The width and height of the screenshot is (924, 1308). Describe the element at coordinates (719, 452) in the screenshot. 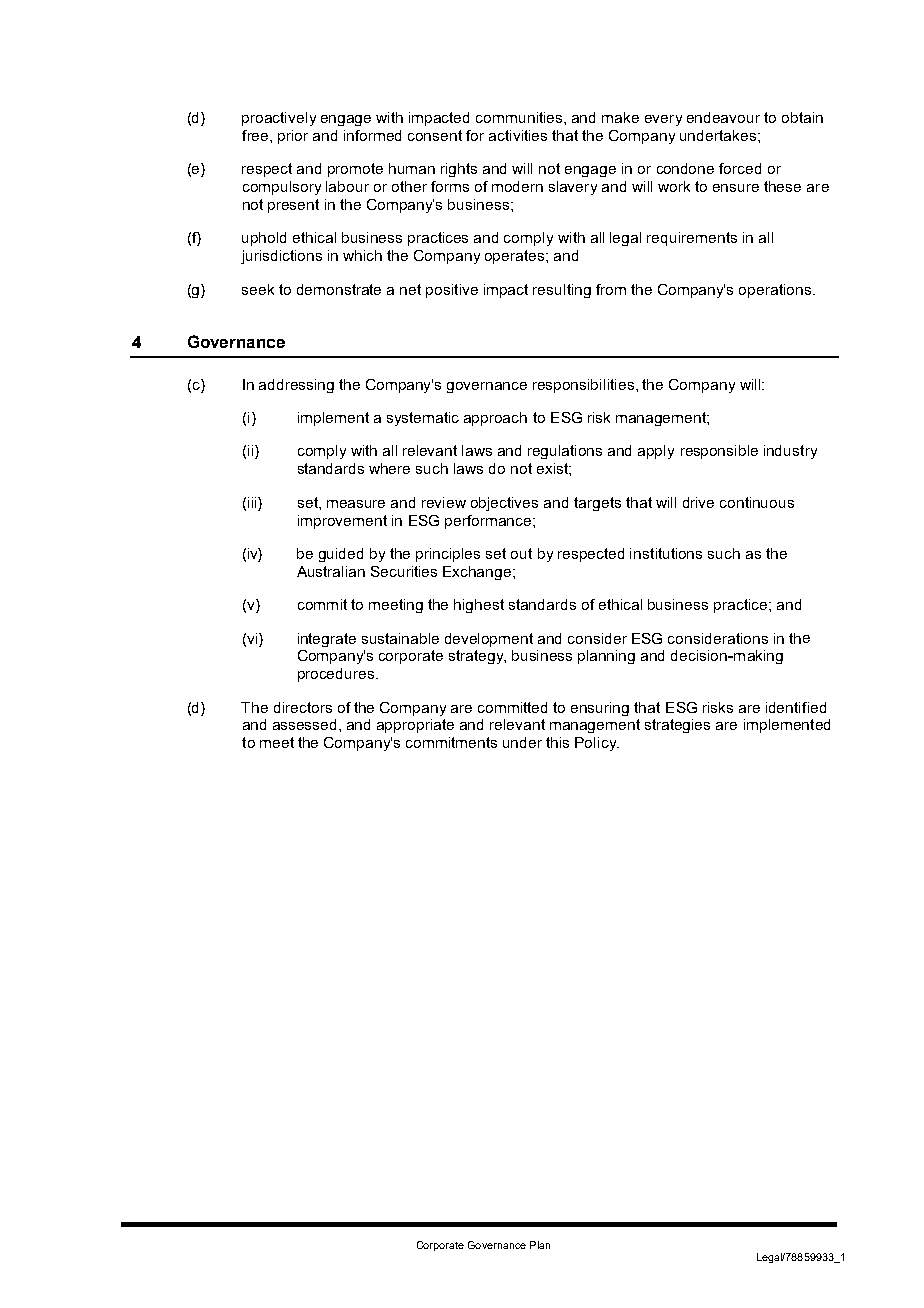

I see `responsible` at that location.
